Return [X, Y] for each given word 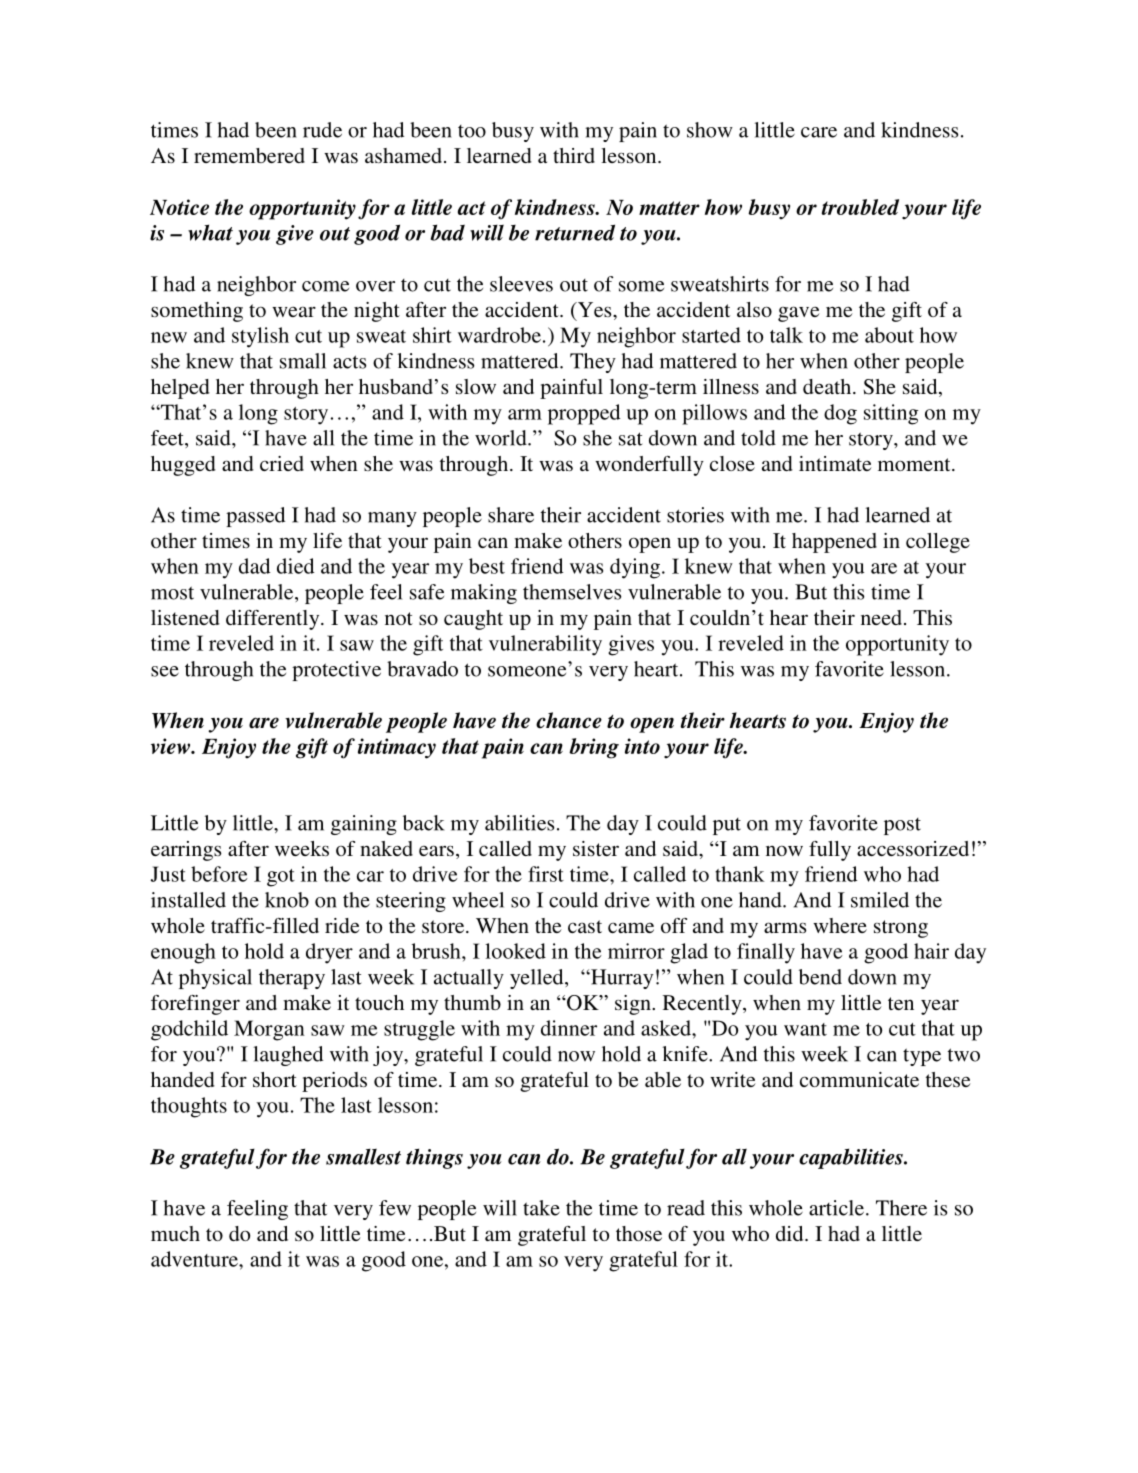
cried [282, 463]
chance [569, 720]
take [541, 1208]
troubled [860, 207]
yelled [538, 979]
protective [336, 671]
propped [584, 414]
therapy [292, 979]
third [574, 155]
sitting [891, 414]
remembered [249, 155]
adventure [195, 1259]
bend [820, 977]
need [881, 617]
